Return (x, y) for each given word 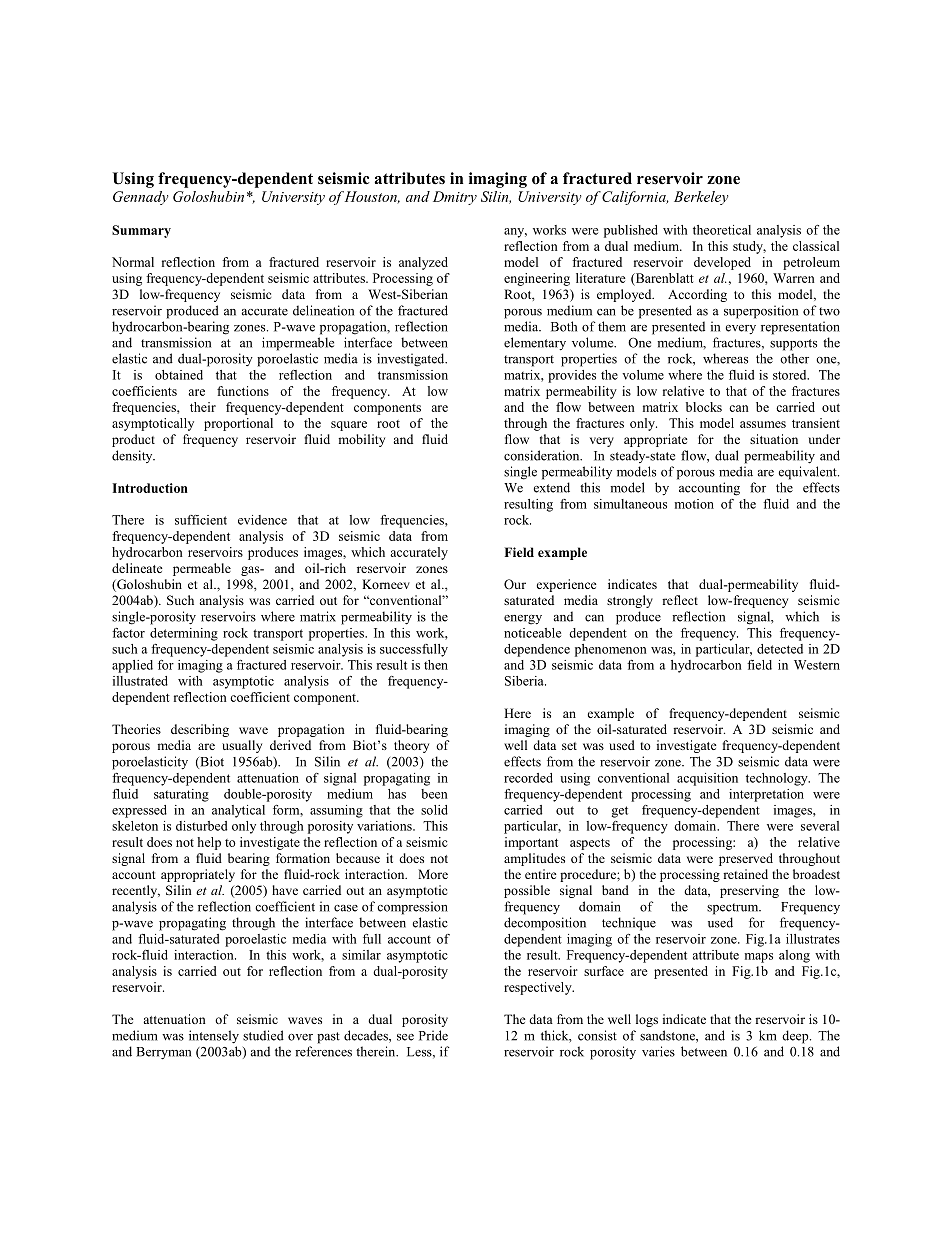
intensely (214, 1037)
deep (796, 1037)
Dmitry (455, 198)
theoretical (722, 230)
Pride (433, 1035)
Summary (141, 231)
